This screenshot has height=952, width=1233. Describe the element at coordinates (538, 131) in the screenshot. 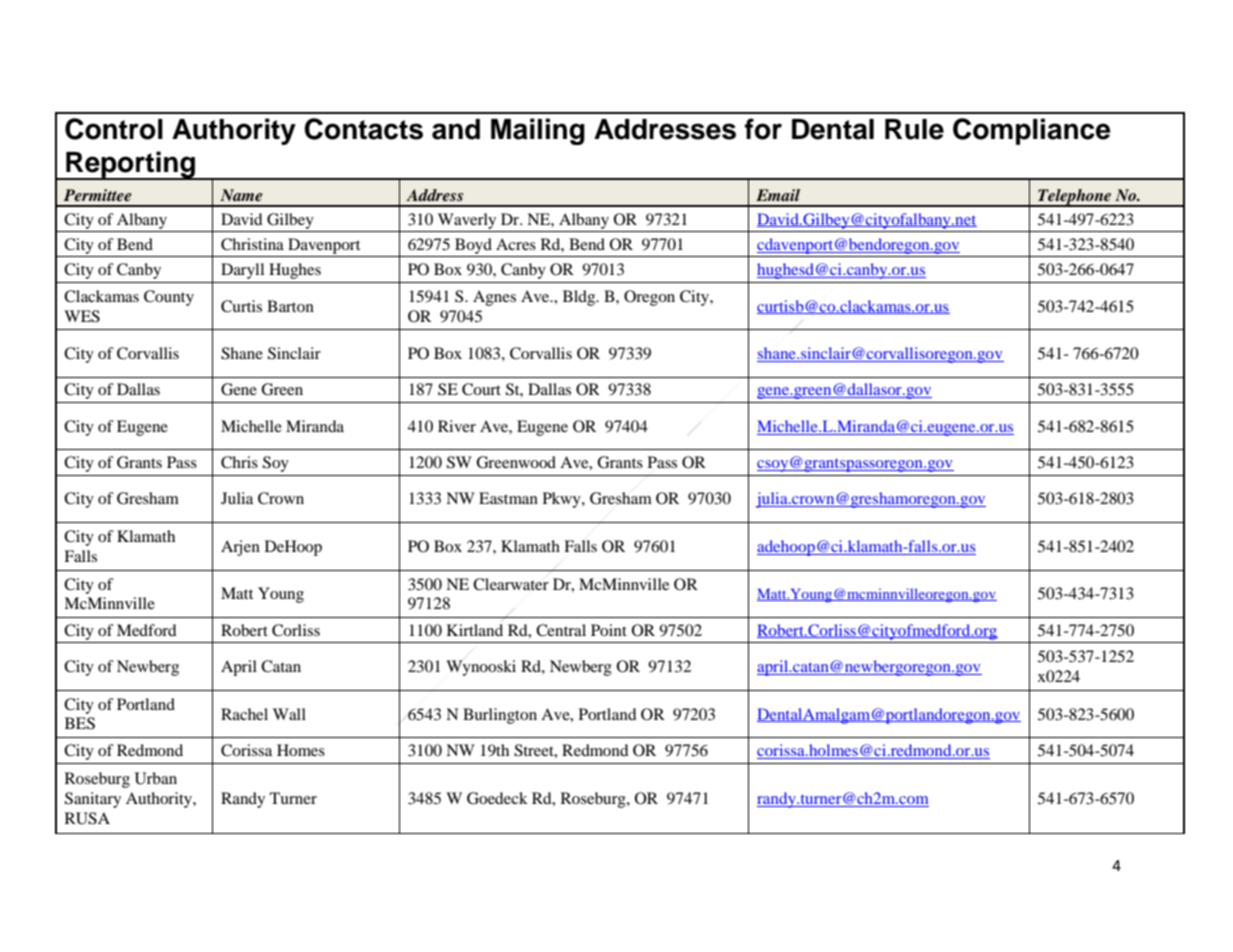

I see `Mailing` at that location.
